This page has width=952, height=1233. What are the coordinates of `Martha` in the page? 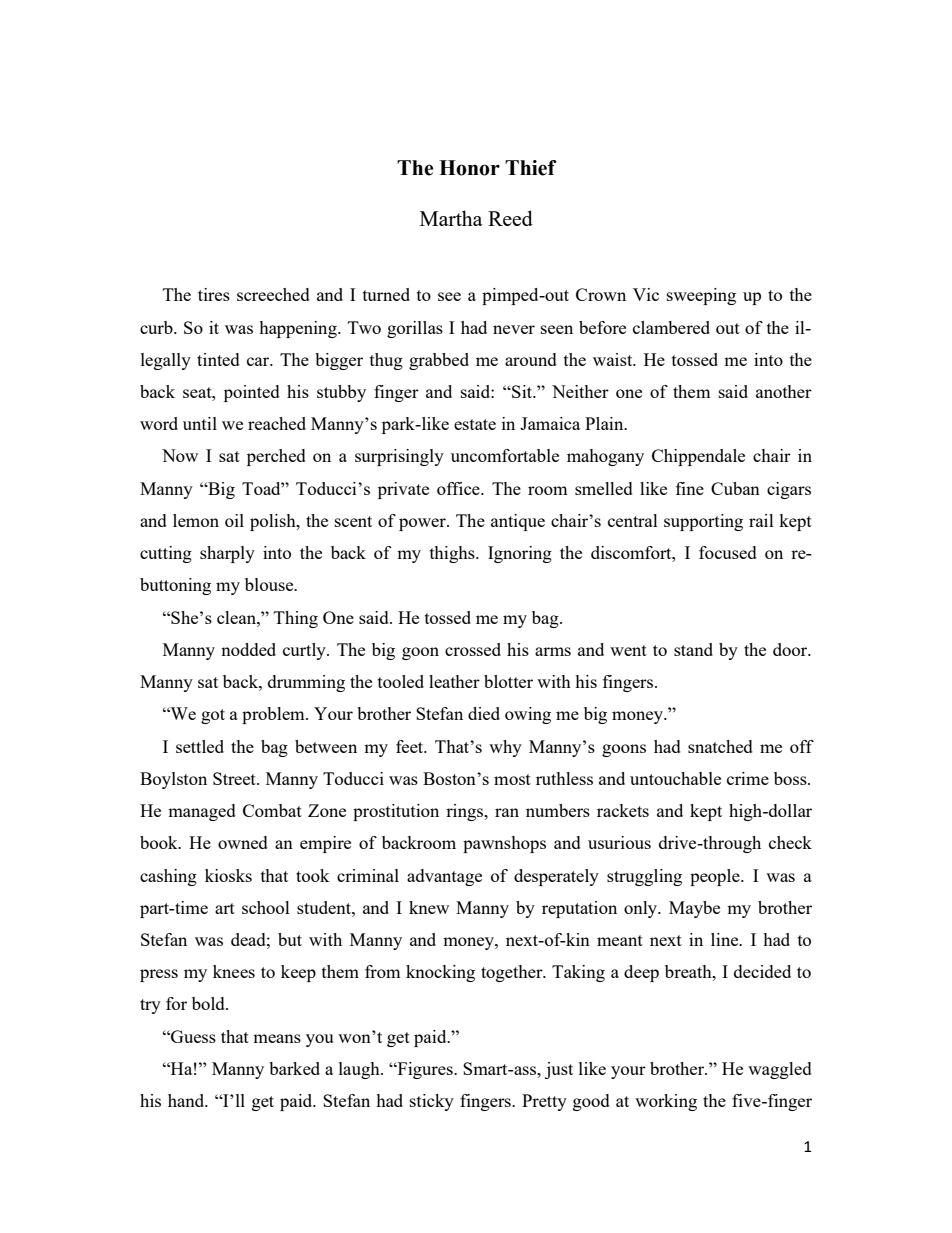 It's located at (451, 218).
